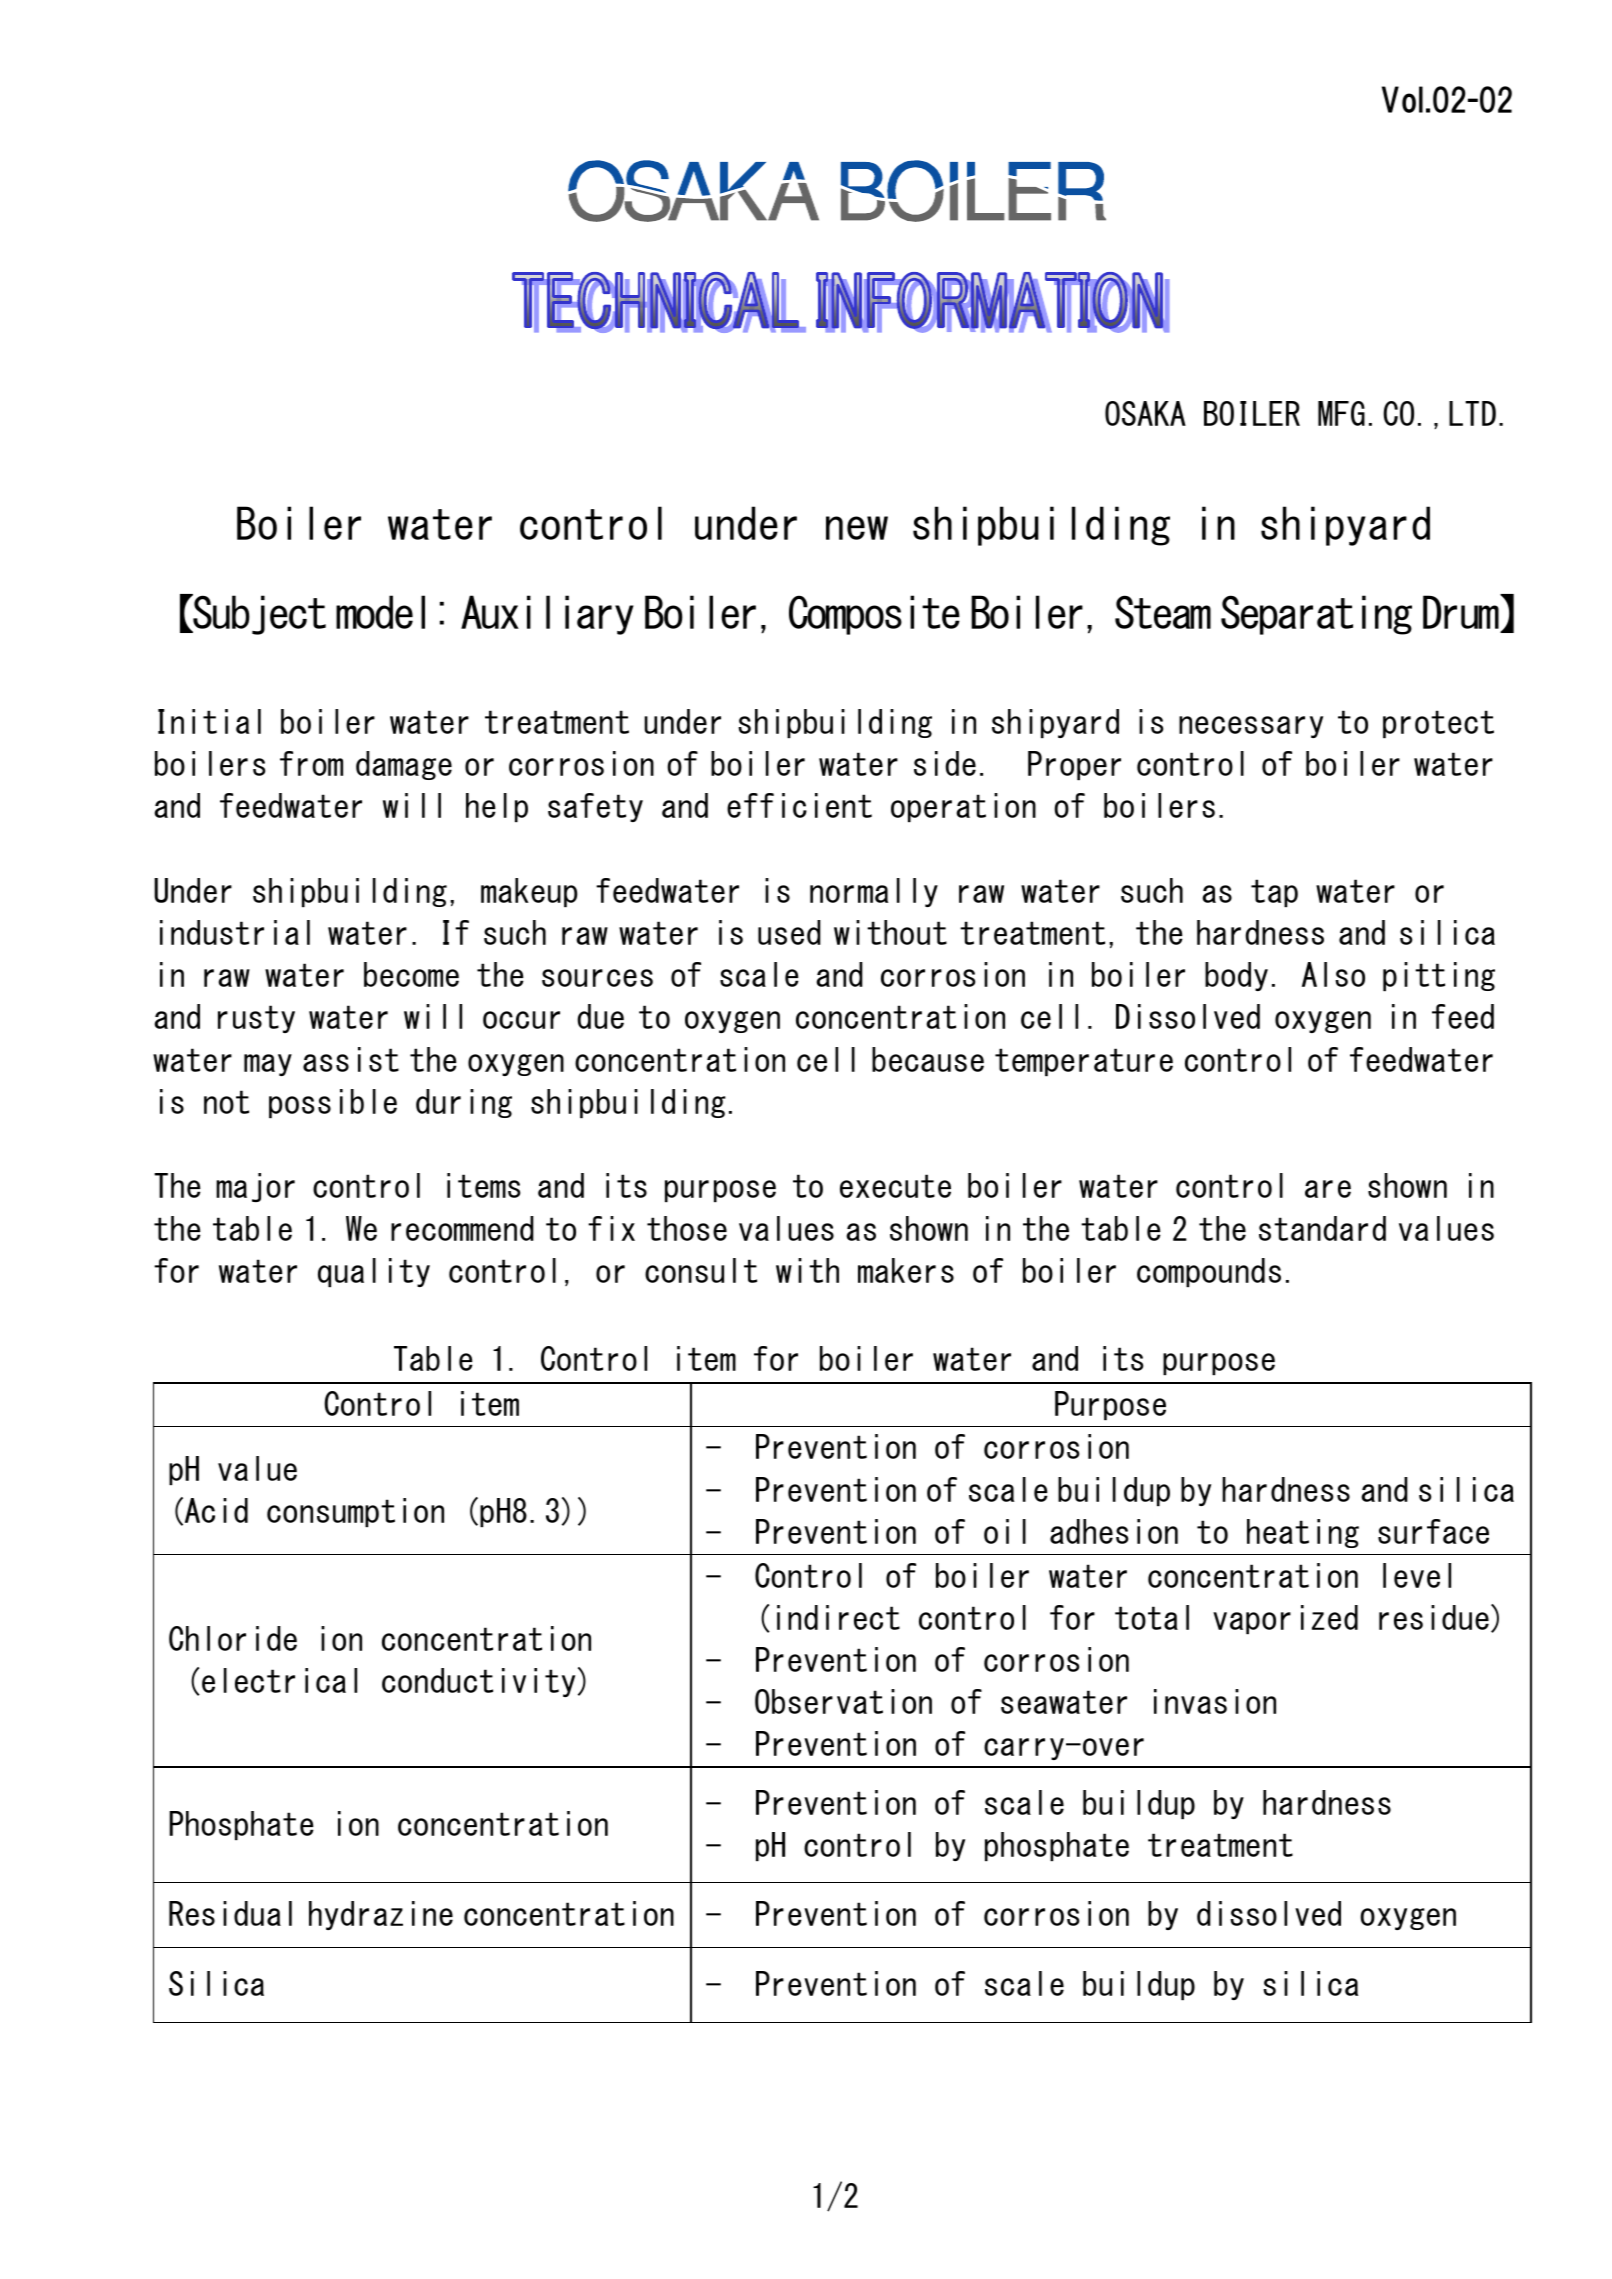 The image size is (1612, 2279). What do you see at coordinates (1215, 1701) in the screenshot?
I see `invasion` at bounding box center [1215, 1701].
